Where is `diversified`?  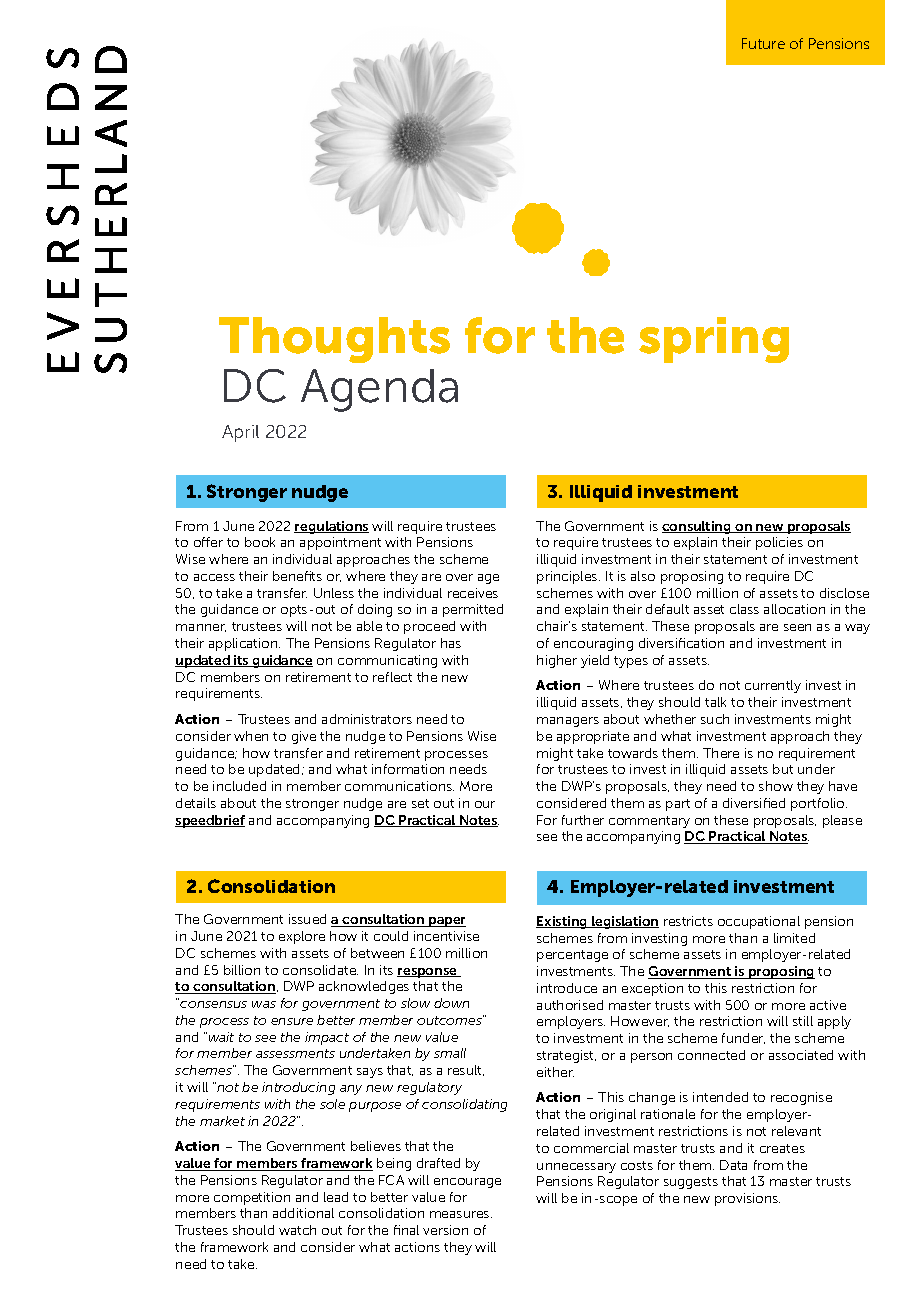
diversified is located at coordinates (754, 803).
